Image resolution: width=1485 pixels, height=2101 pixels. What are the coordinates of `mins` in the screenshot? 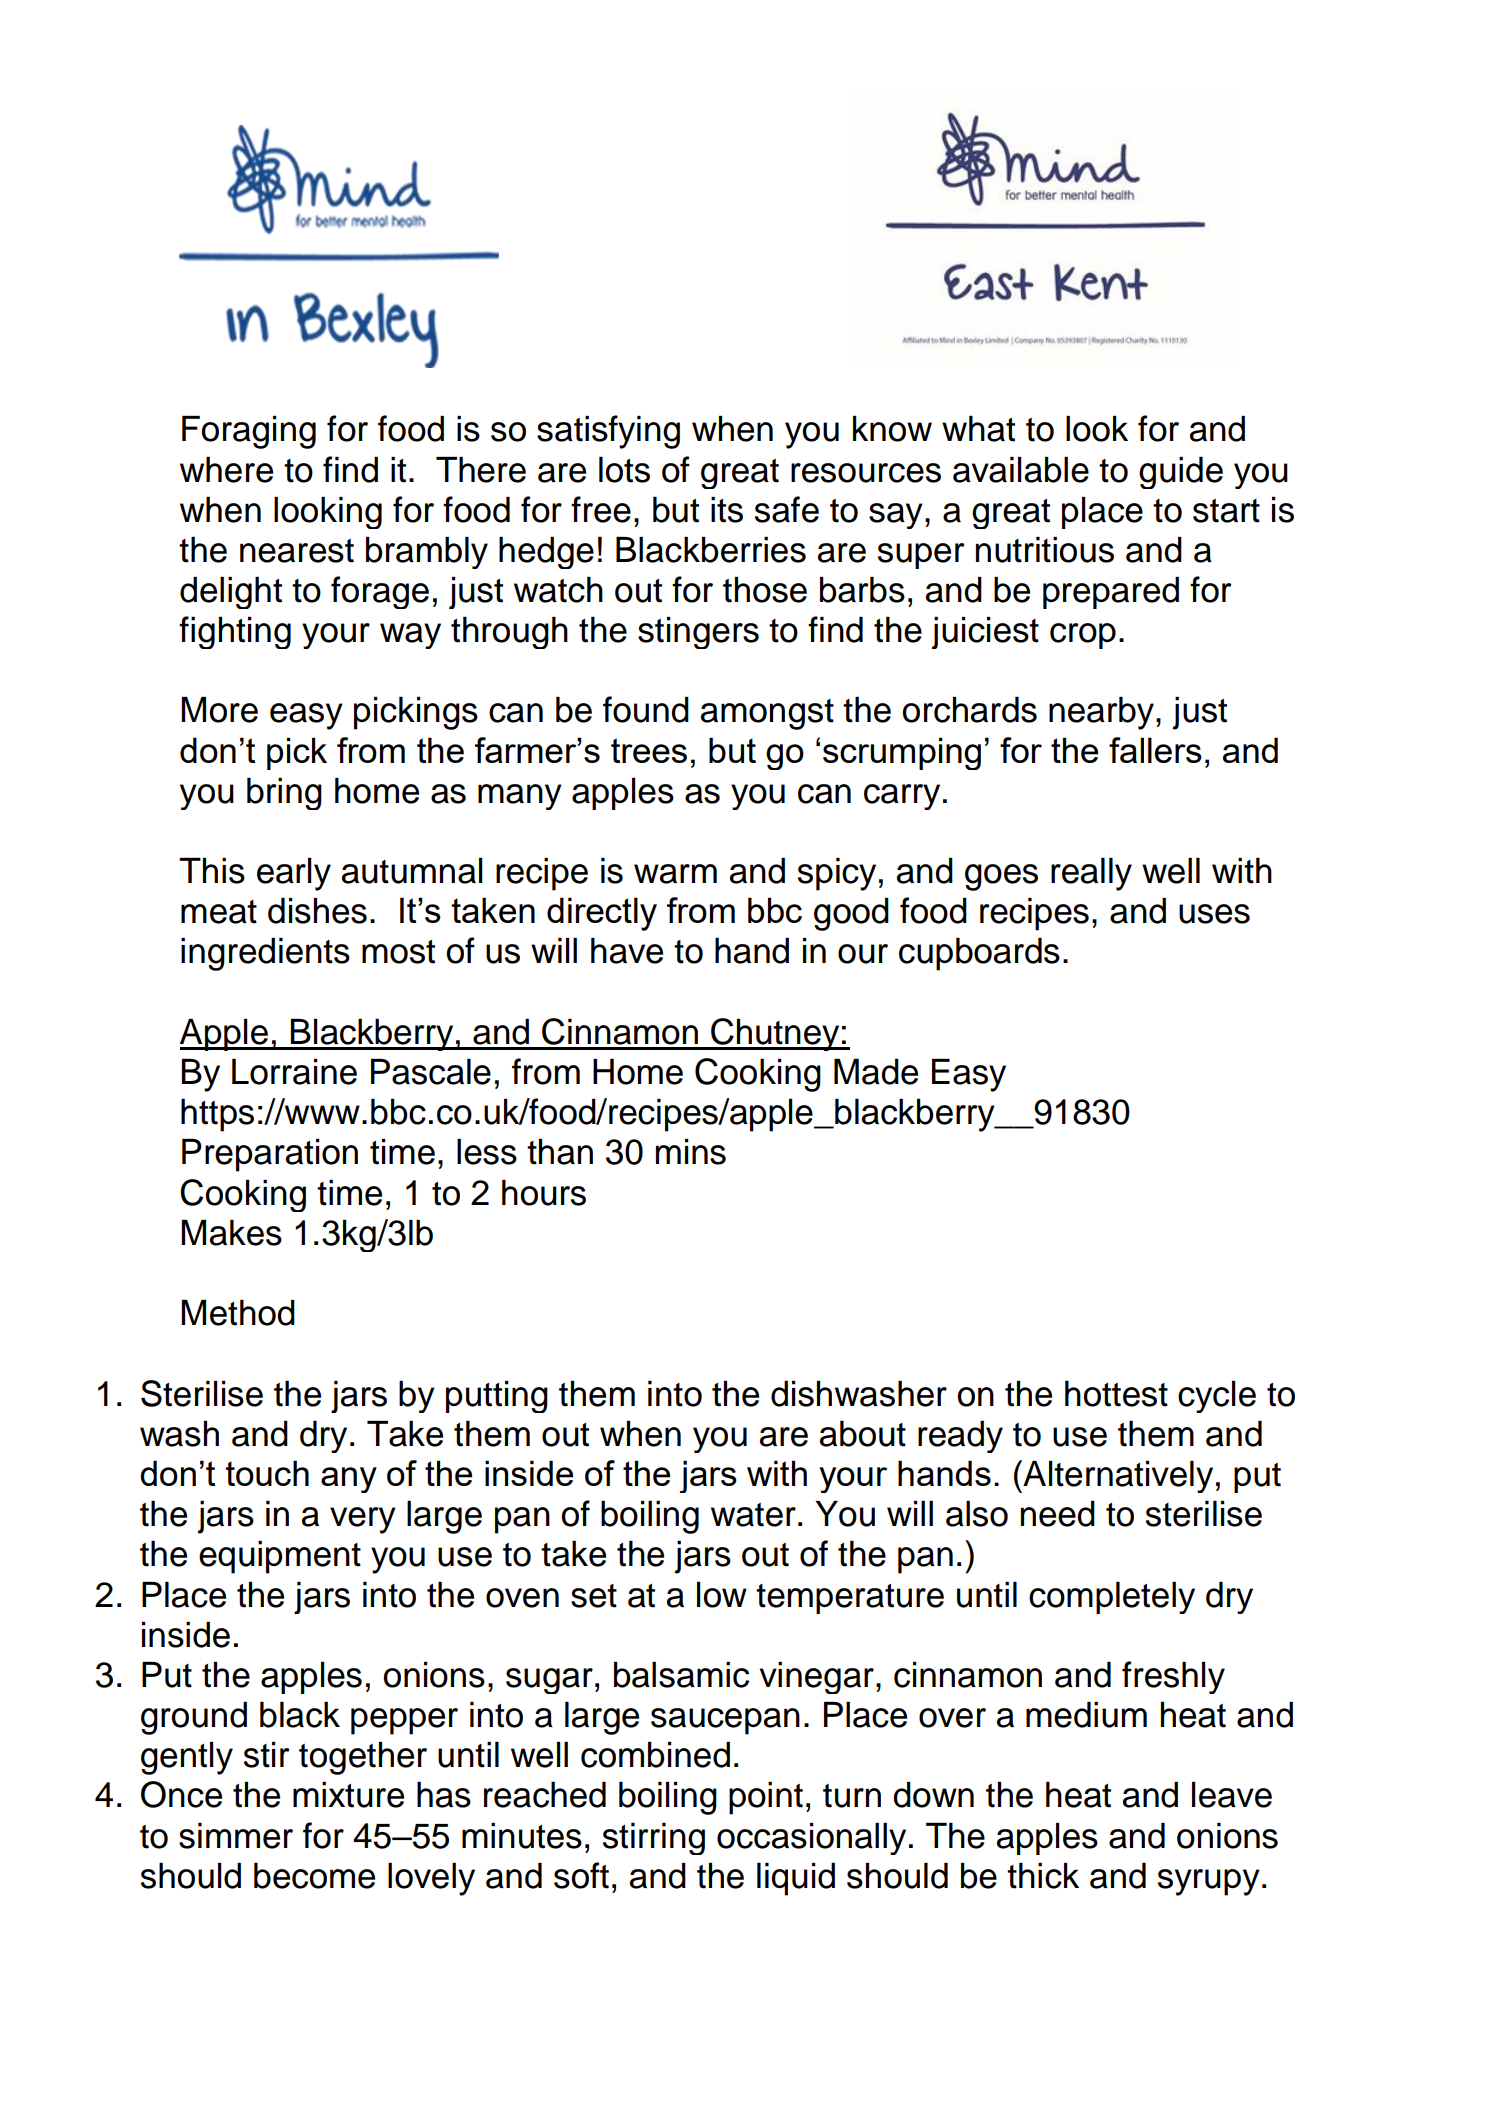 It's located at (691, 1152).
